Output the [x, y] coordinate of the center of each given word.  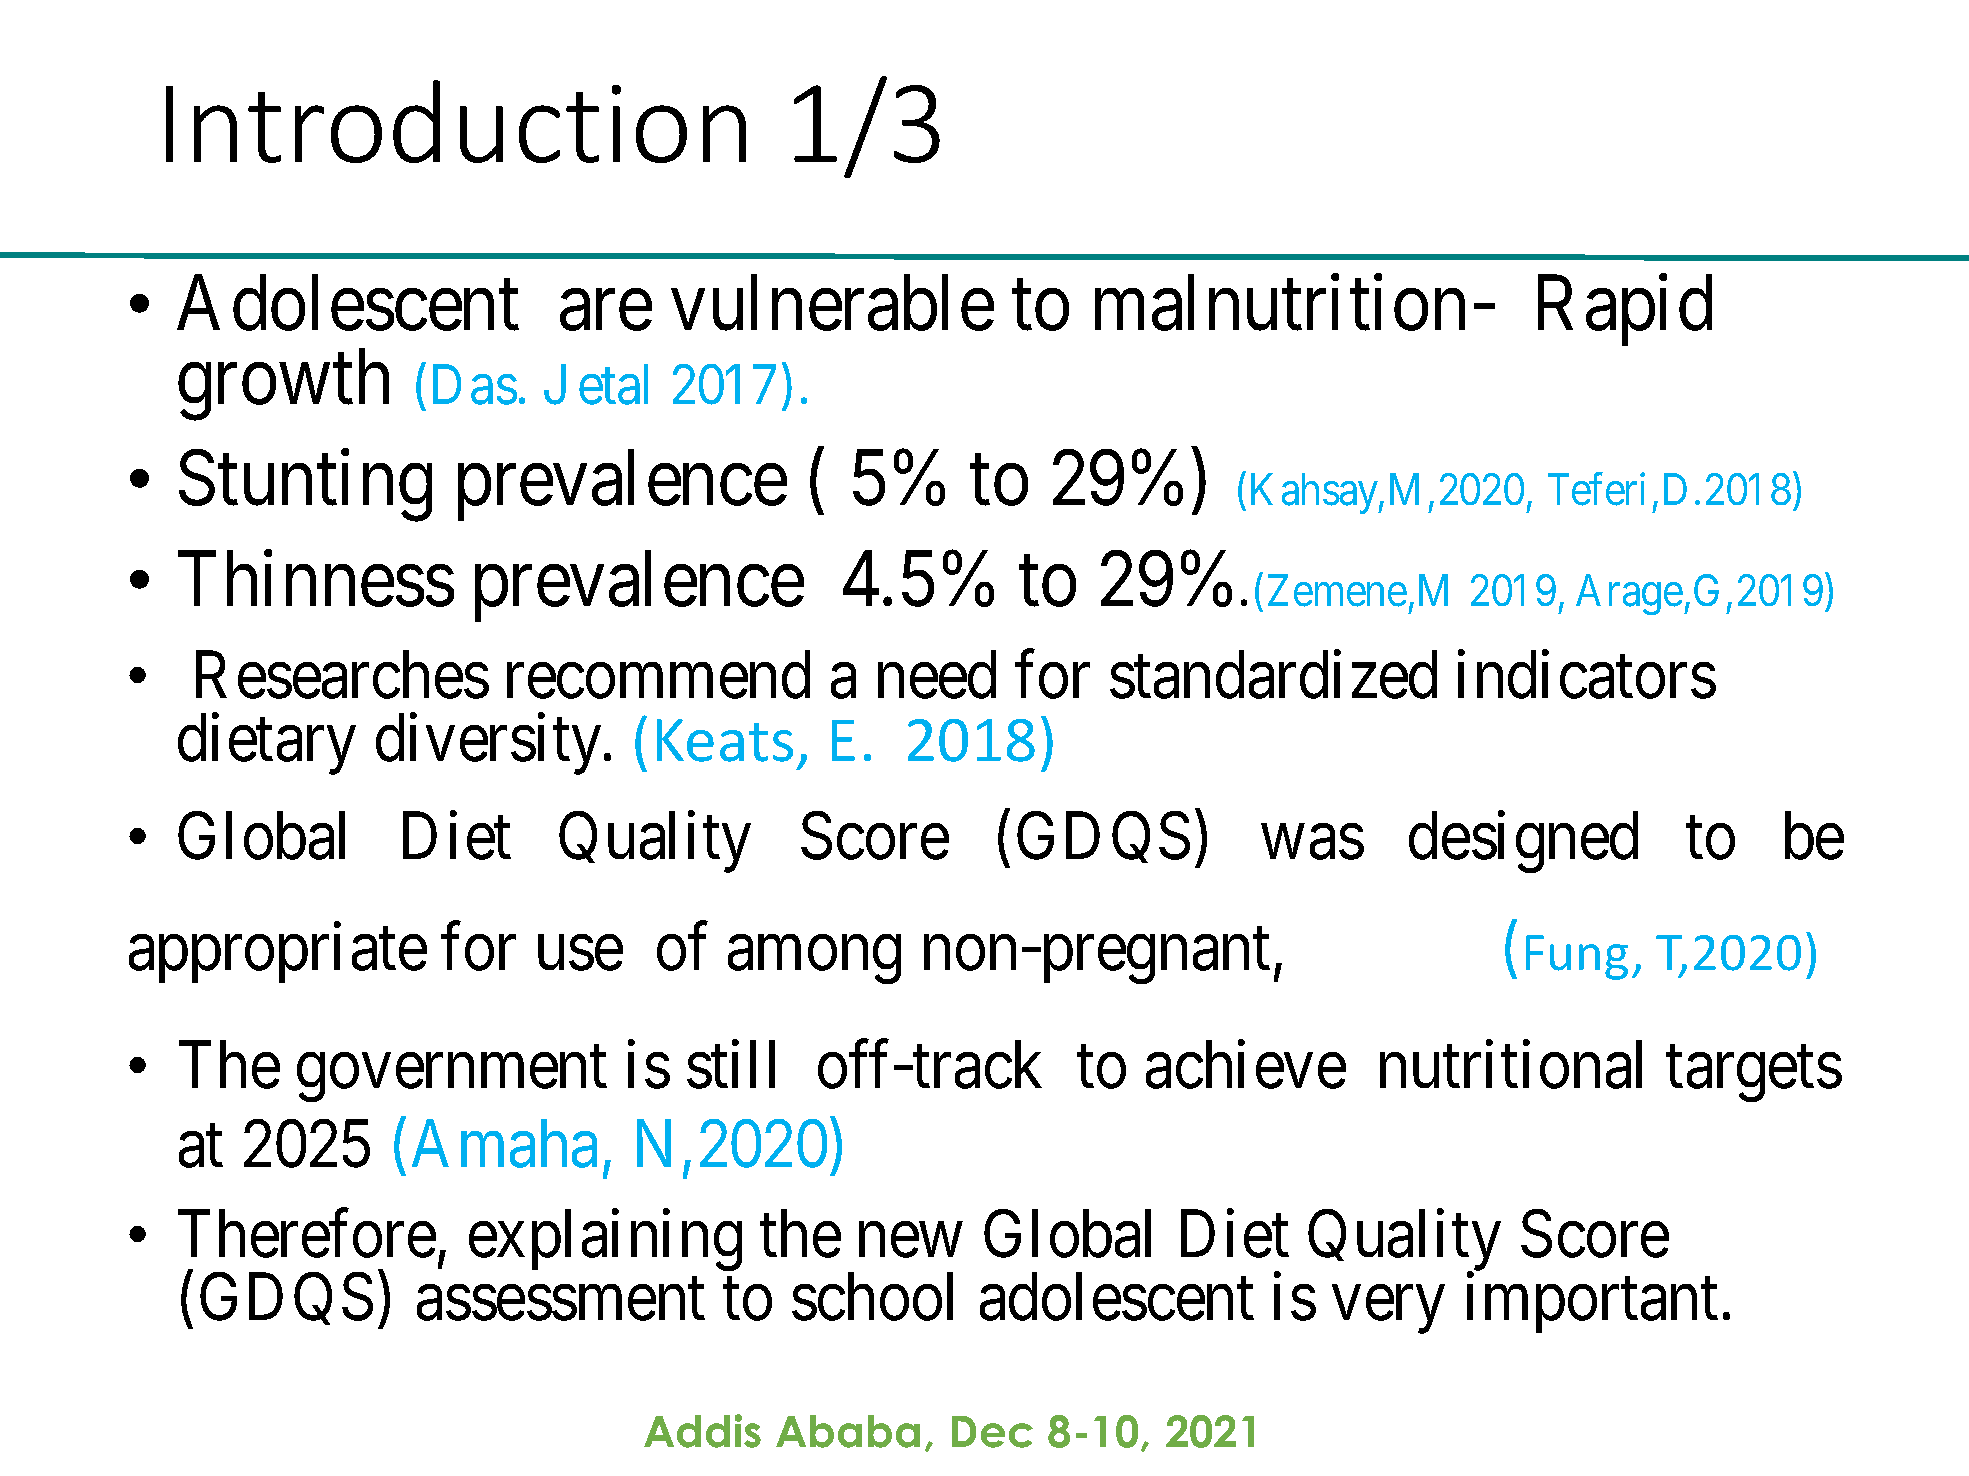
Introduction [456, 121]
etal [613, 384]
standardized [1273, 675]
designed [1523, 843]
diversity [490, 744]
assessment [561, 1300]
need [937, 675]
